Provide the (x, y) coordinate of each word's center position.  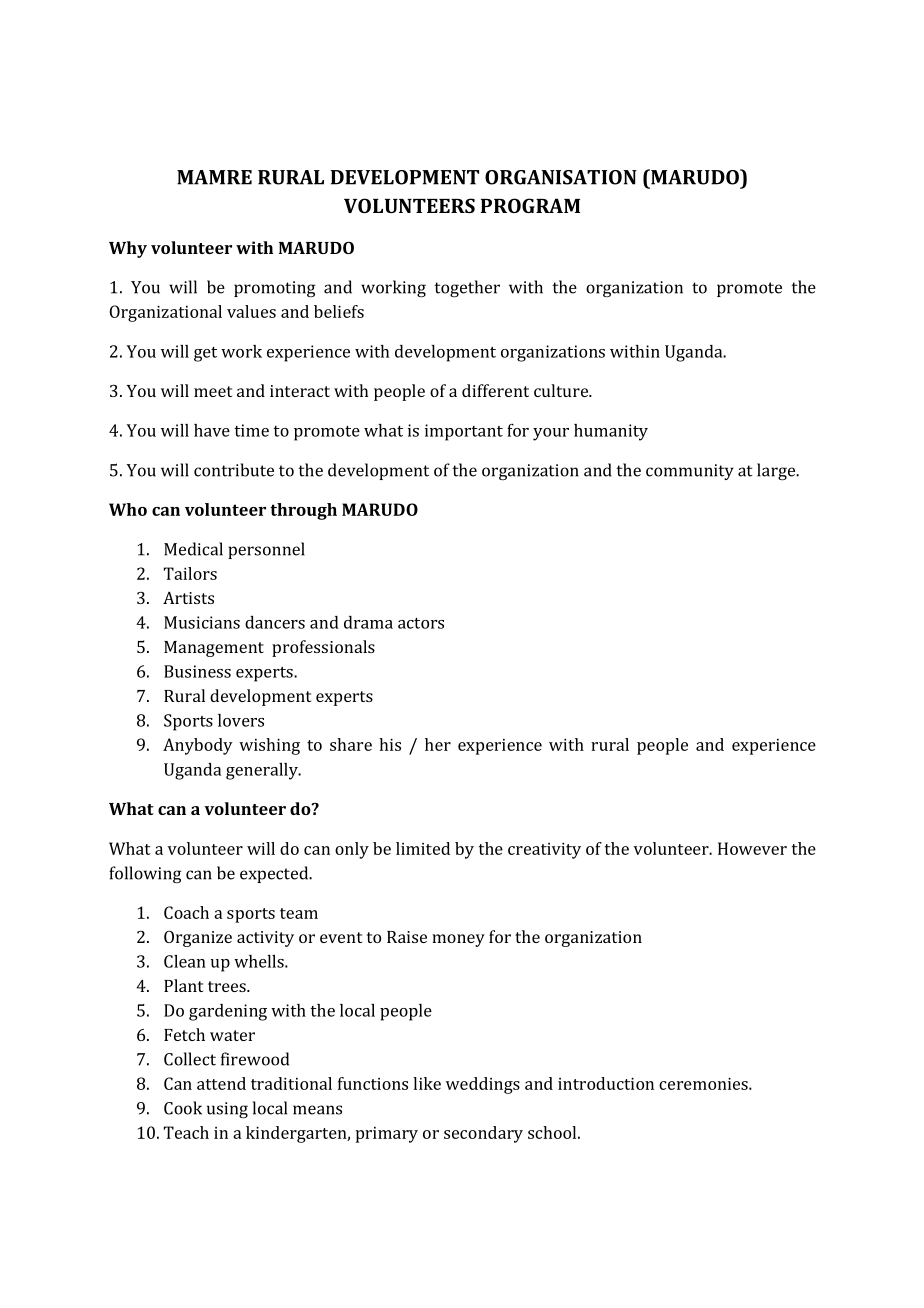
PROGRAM (530, 205)
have (212, 430)
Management (214, 649)
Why (128, 249)
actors (421, 623)
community (690, 472)
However (752, 848)
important (464, 432)
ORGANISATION (561, 177)
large (777, 471)
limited (423, 848)
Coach (186, 912)
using (227, 1110)
